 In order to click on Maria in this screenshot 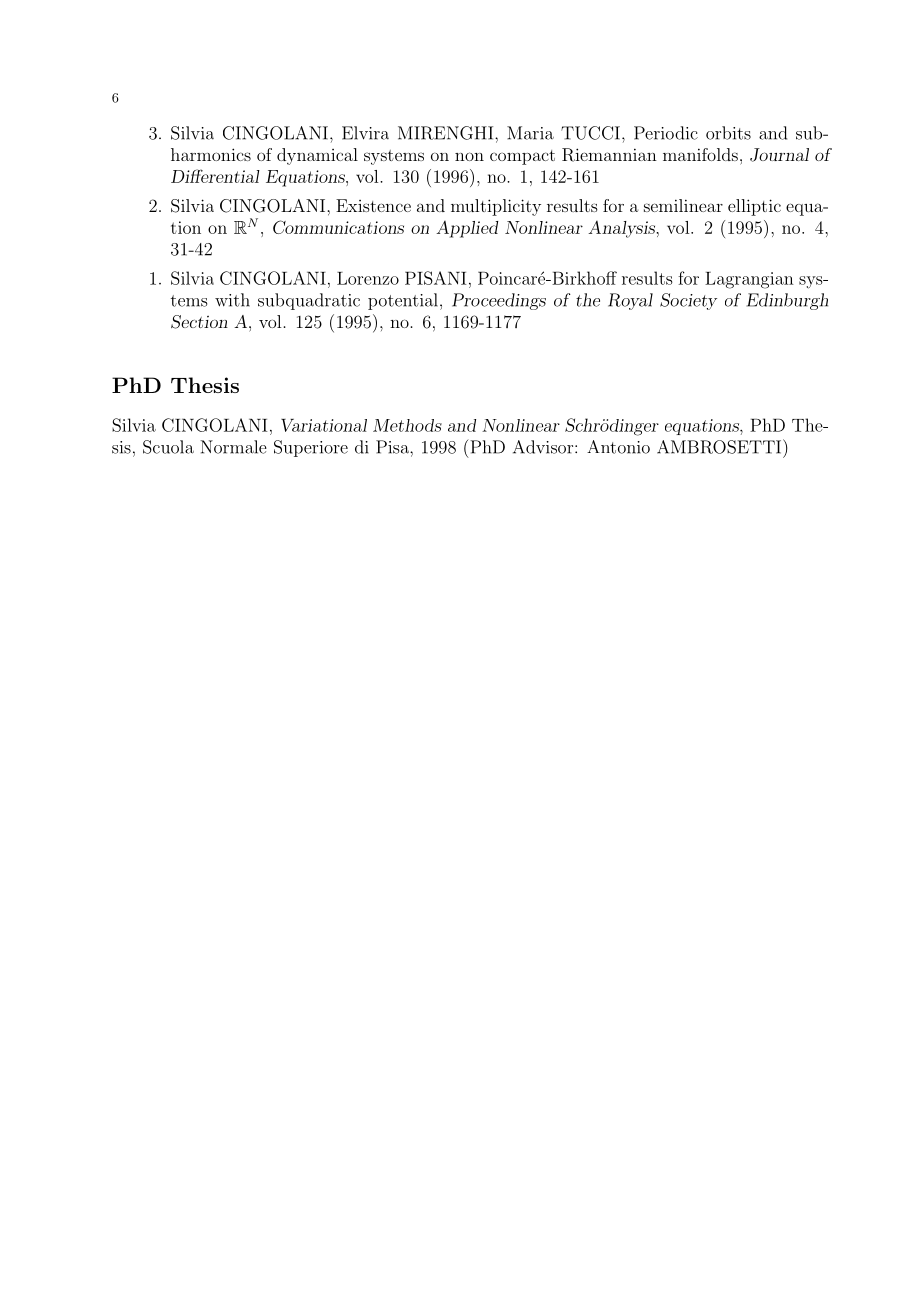, I will do `click(530, 133)`.
